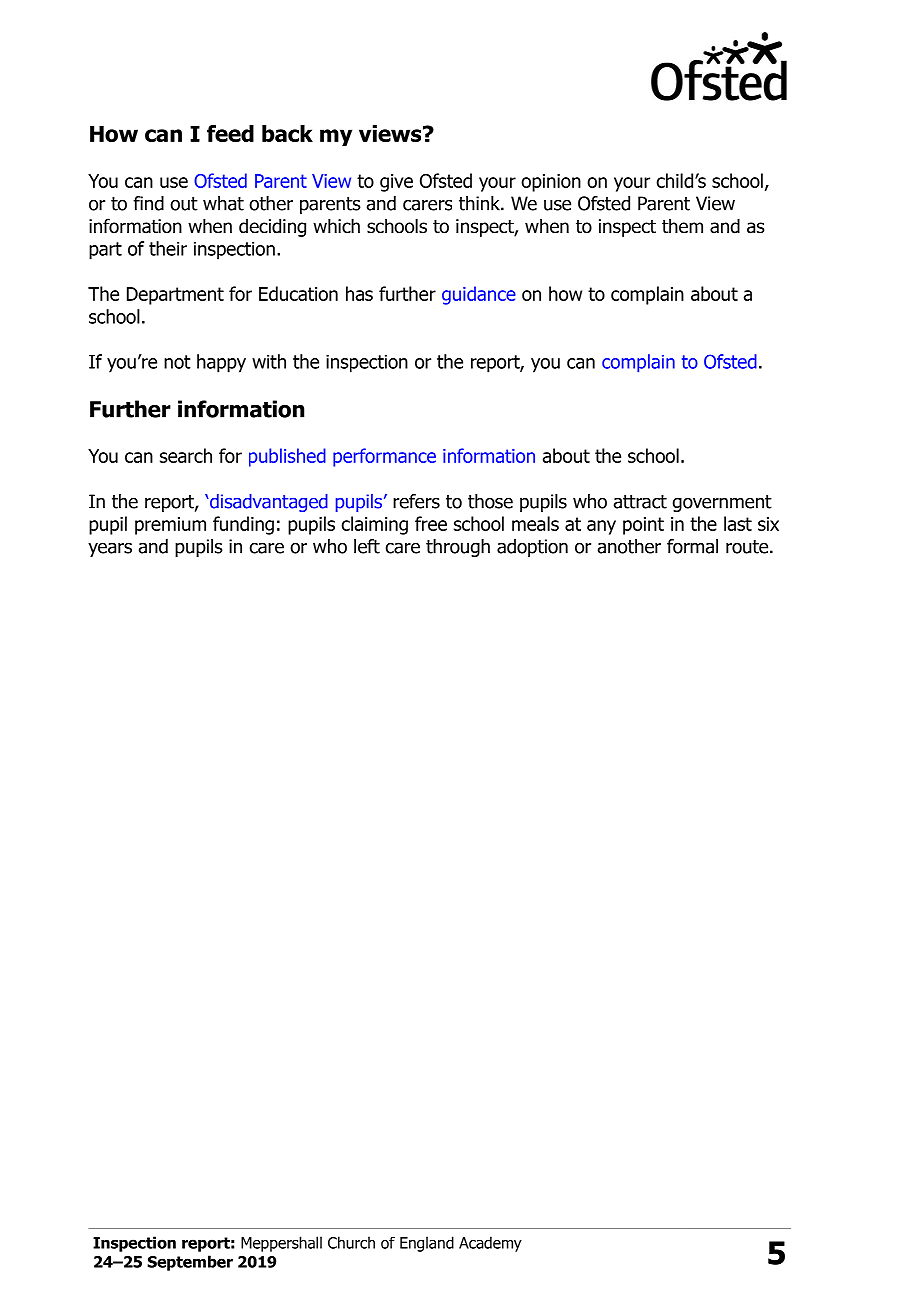 The width and height of the screenshot is (924, 1310). I want to click on give, so click(396, 183).
